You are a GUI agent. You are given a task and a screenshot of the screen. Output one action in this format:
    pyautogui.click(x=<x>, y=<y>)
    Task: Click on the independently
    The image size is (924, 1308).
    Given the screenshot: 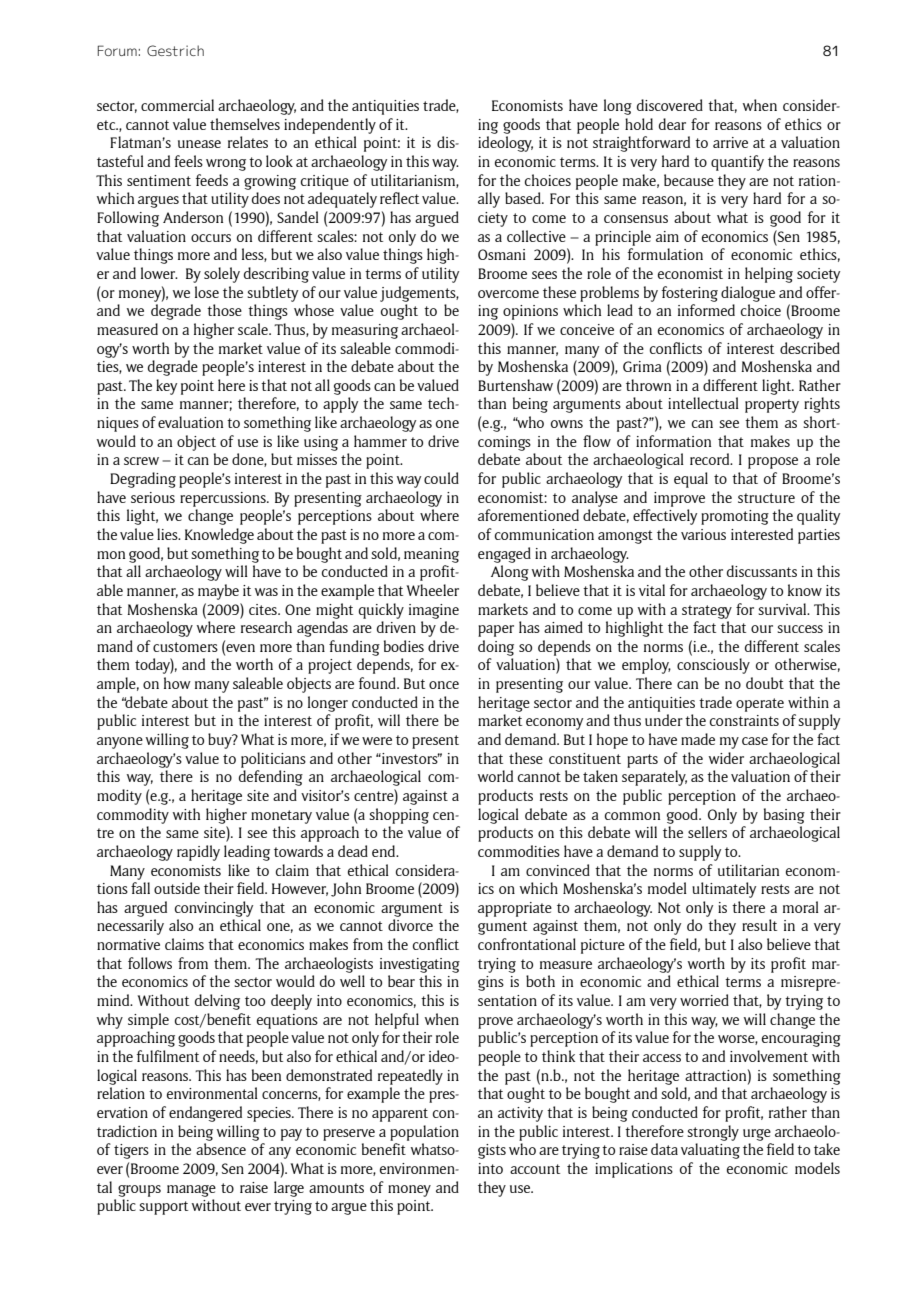 What is the action you would take?
    pyautogui.click(x=330, y=126)
